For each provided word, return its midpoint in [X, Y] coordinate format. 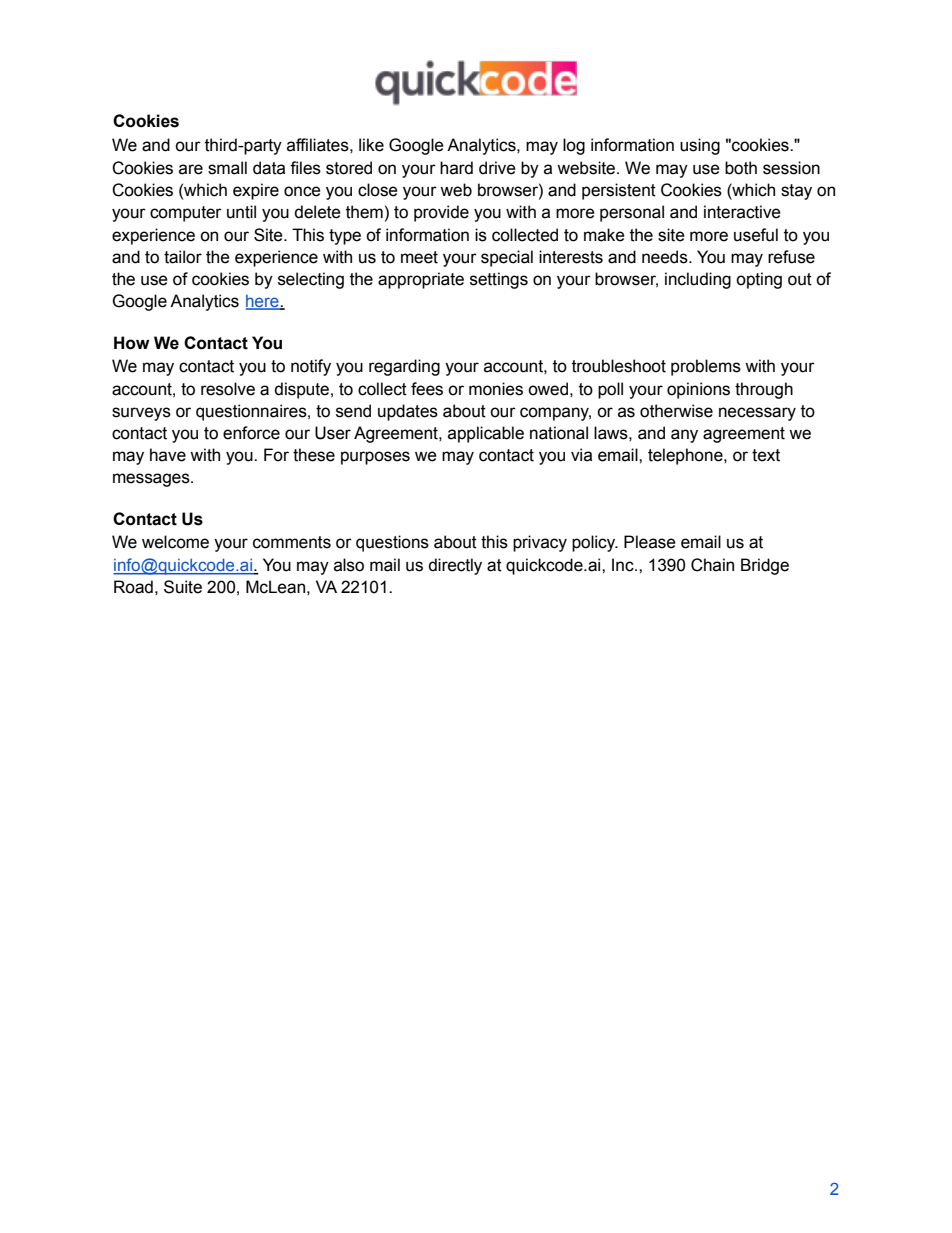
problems [706, 367]
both [741, 168]
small [227, 168]
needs [666, 257]
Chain [712, 565]
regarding [404, 367]
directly [455, 566]
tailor [183, 257]
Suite [183, 587]
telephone [686, 456]
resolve [228, 389]
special [507, 258]
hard [456, 168]
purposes [375, 458]
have [168, 455]
